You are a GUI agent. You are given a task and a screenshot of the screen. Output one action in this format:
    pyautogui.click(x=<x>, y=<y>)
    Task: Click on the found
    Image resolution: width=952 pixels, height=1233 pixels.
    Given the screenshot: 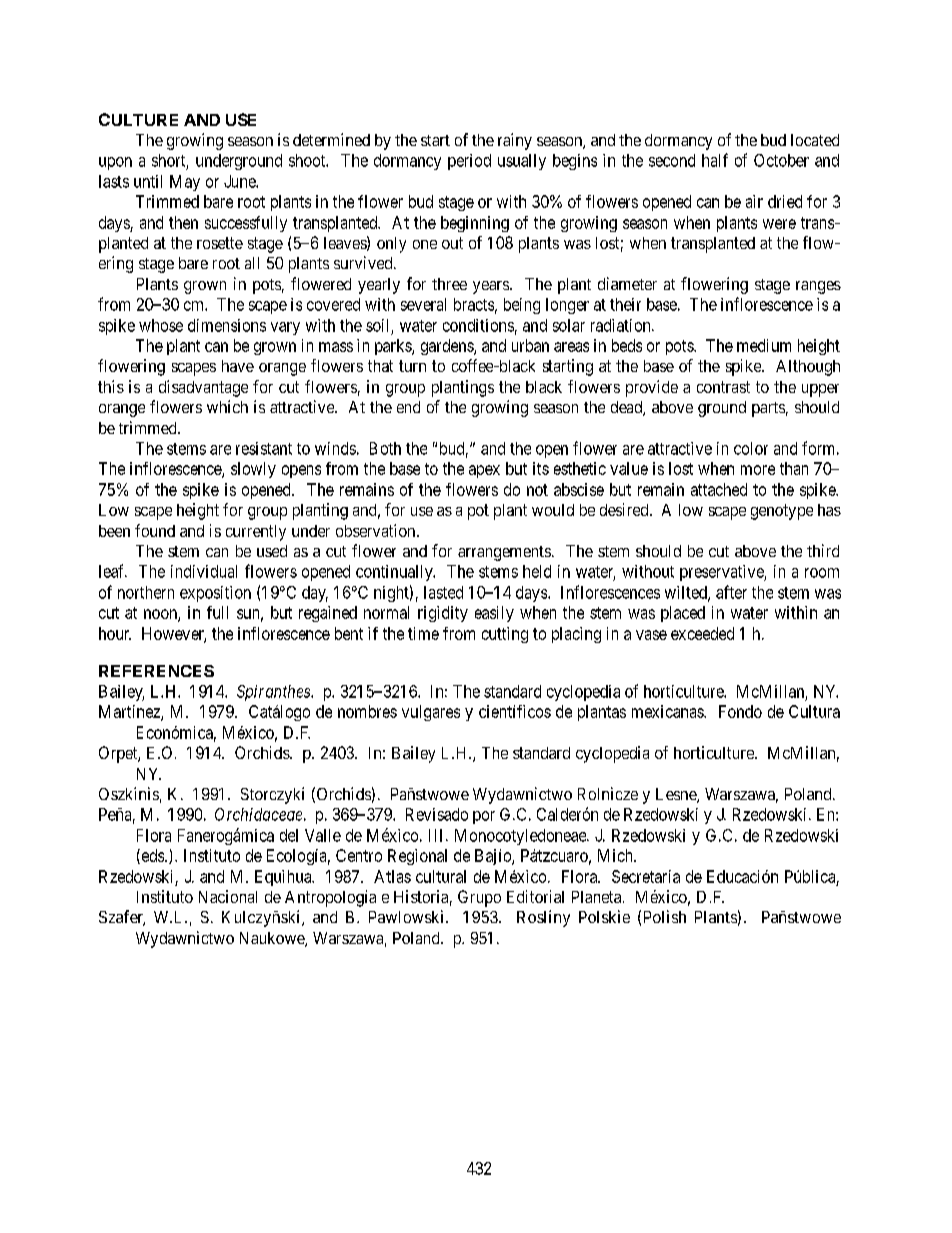 What is the action you would take?
    pyautogui.click(x=155, y=530)
